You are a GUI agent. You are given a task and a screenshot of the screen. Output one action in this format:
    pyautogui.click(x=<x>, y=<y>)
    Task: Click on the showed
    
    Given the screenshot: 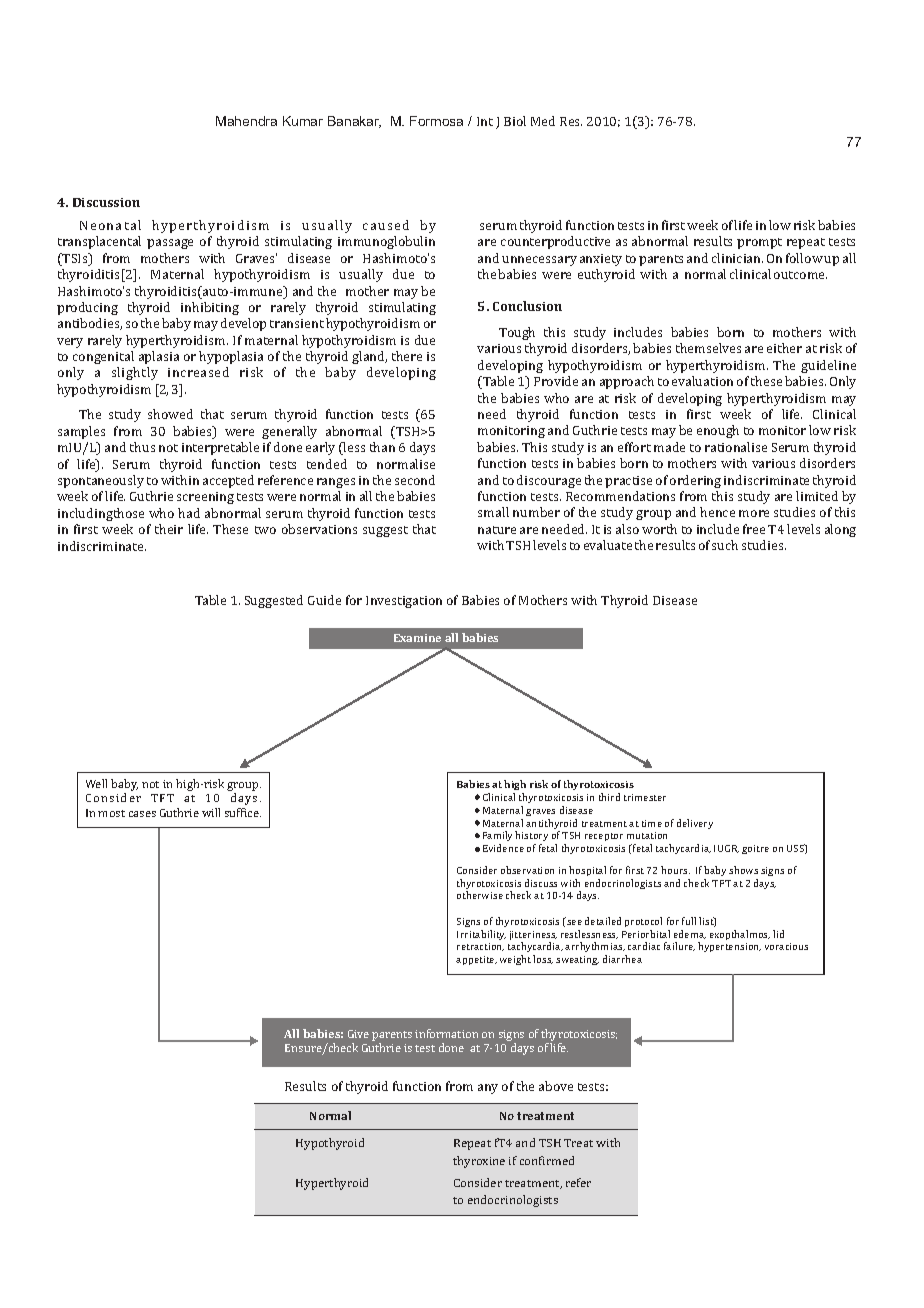 What is the action you would take?
    pyautogui.click(x=170, y=414)
